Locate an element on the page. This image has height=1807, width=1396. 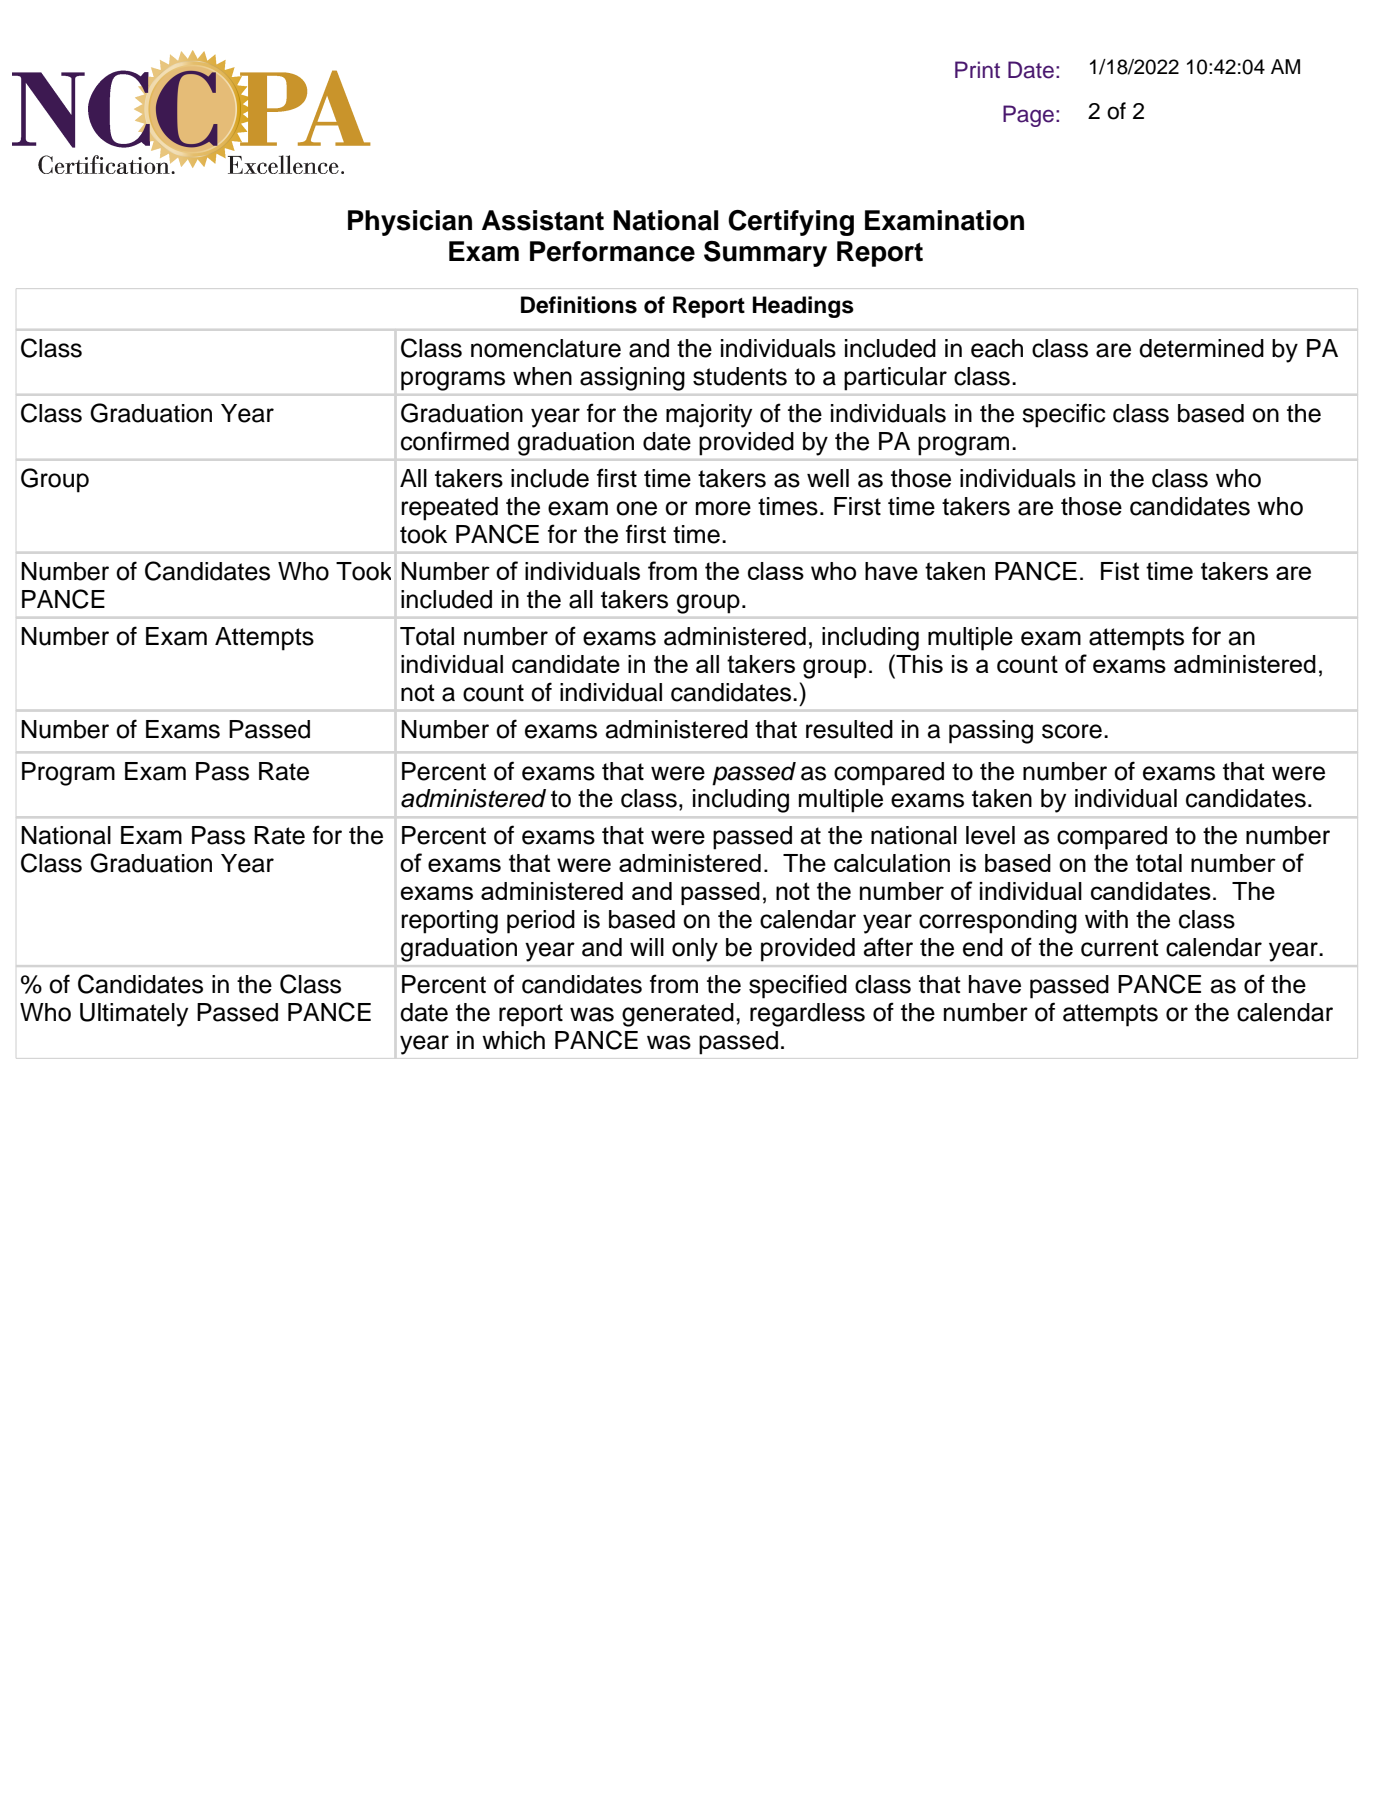
Physician is located at coordinates (410, 223).
